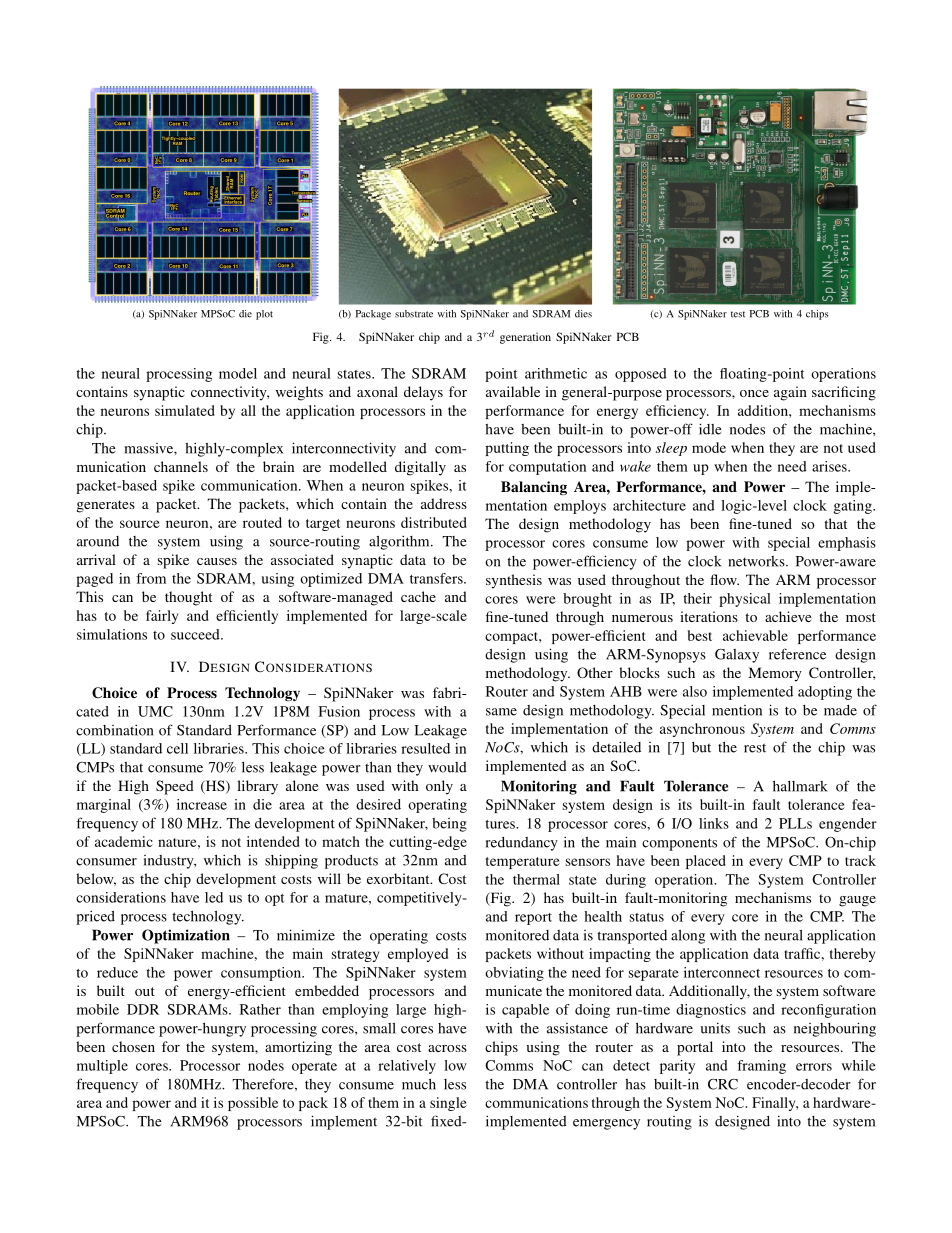 The height and width of the page is (1233, 952). What do you see at coordinates (196, 634) in the page?
I see `succeed` at bounding box center [196, 634].
